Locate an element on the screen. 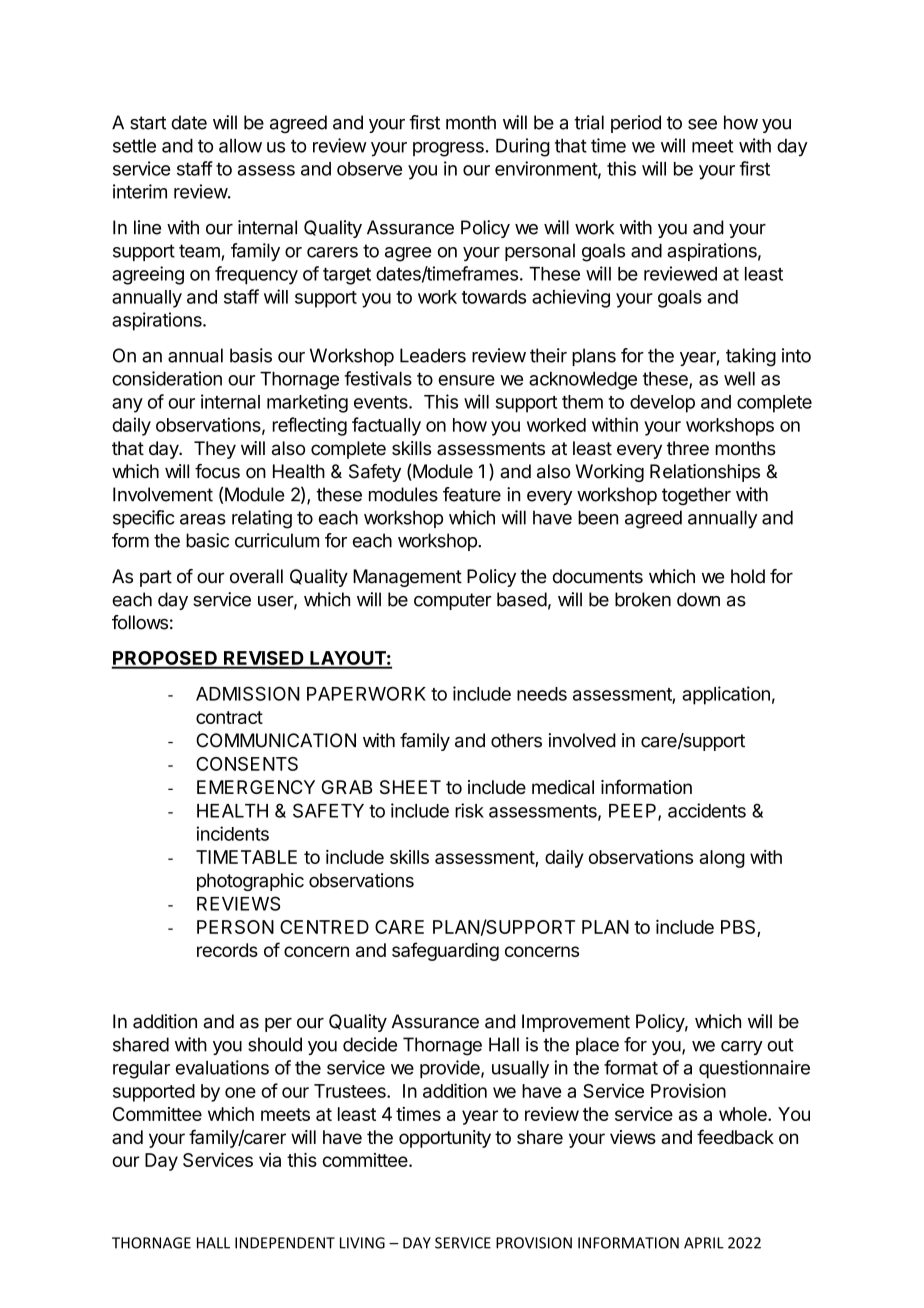 Image resolution: width=924 pixels, height=1308 pixels. via is located at coordinates (270, 1160).
